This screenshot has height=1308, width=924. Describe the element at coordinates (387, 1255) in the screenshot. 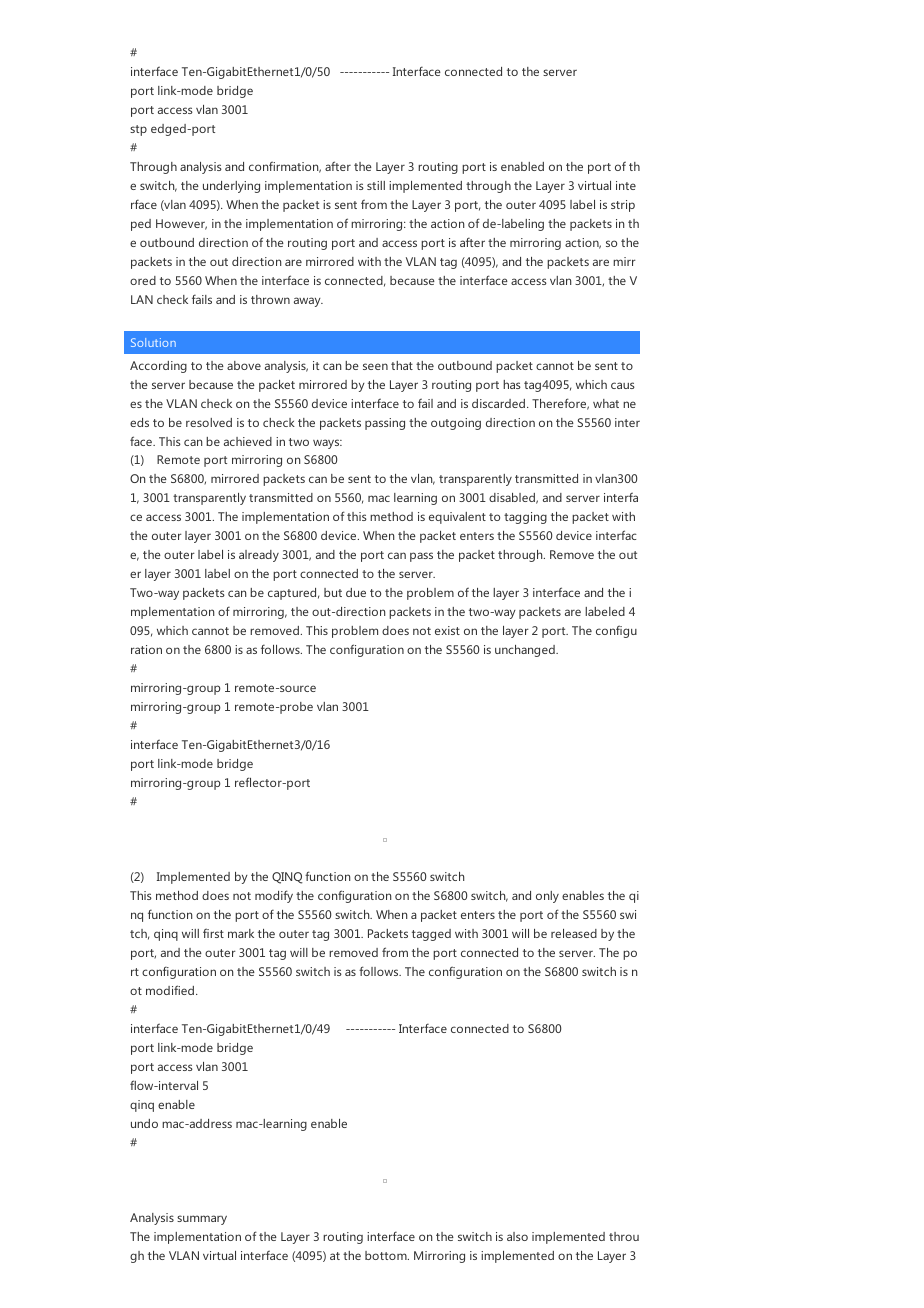

I see `bottom` at that location.
